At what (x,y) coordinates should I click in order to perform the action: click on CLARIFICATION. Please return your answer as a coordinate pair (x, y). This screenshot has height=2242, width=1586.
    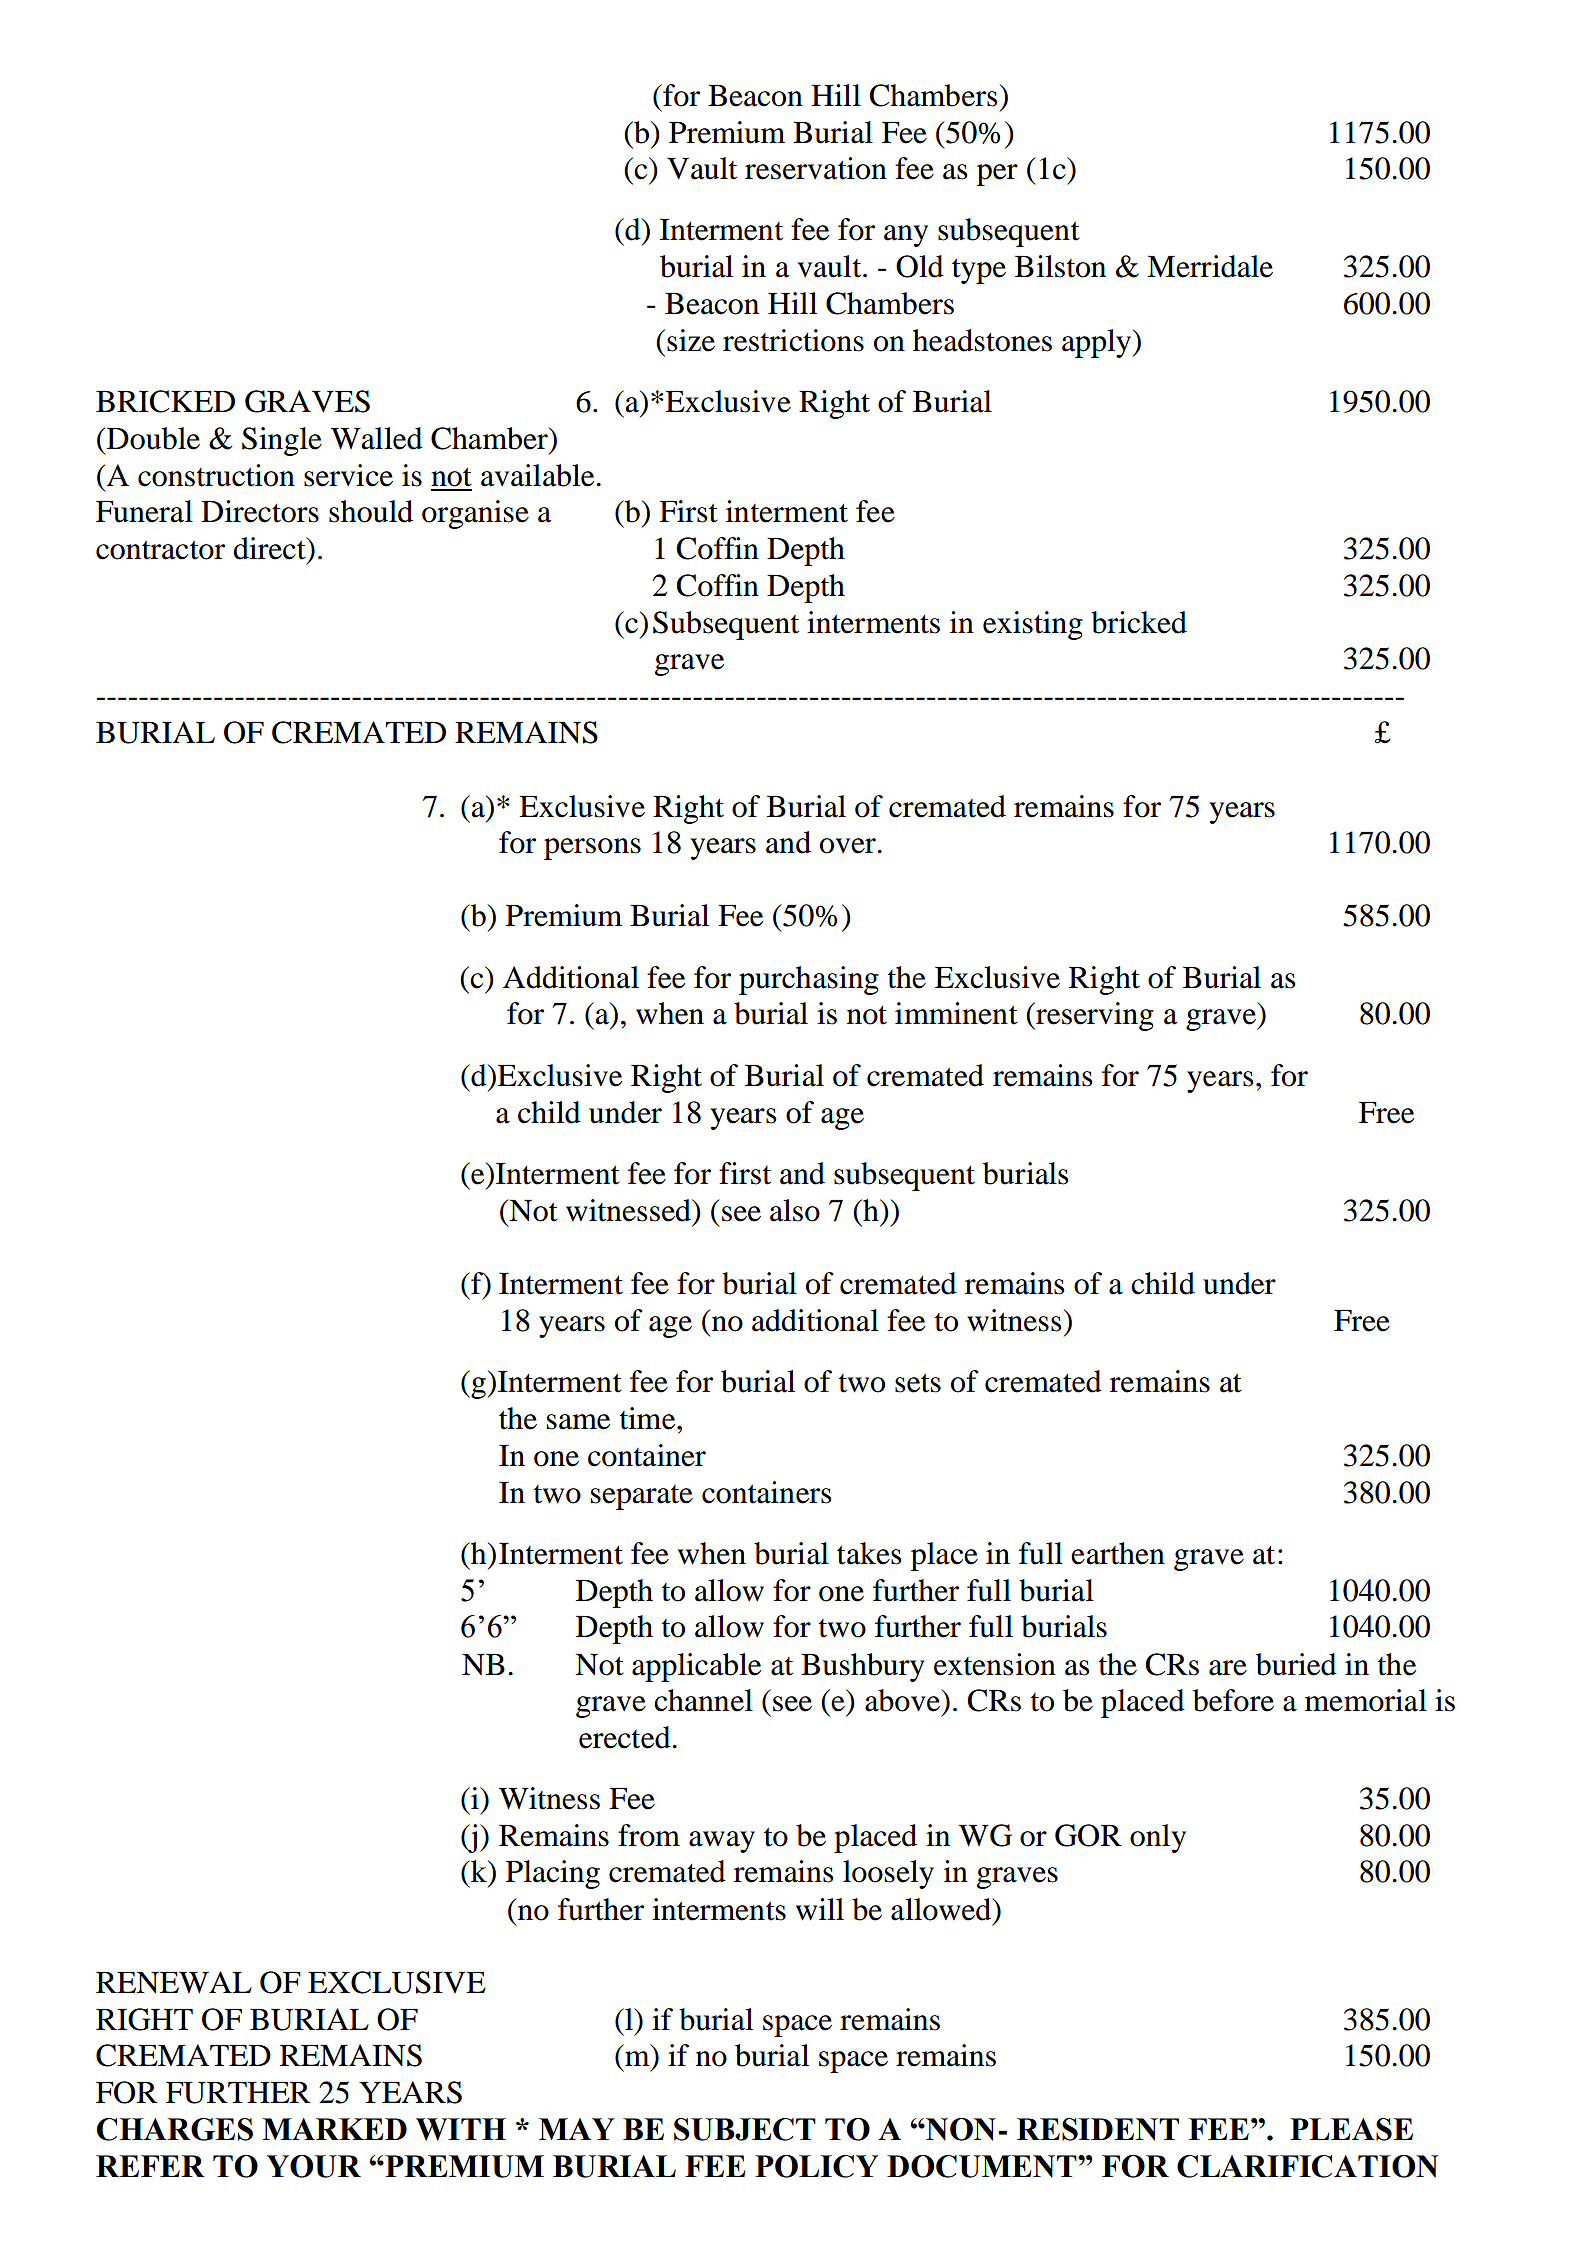
    Looking at the image, I should click on (1307, 2166).
